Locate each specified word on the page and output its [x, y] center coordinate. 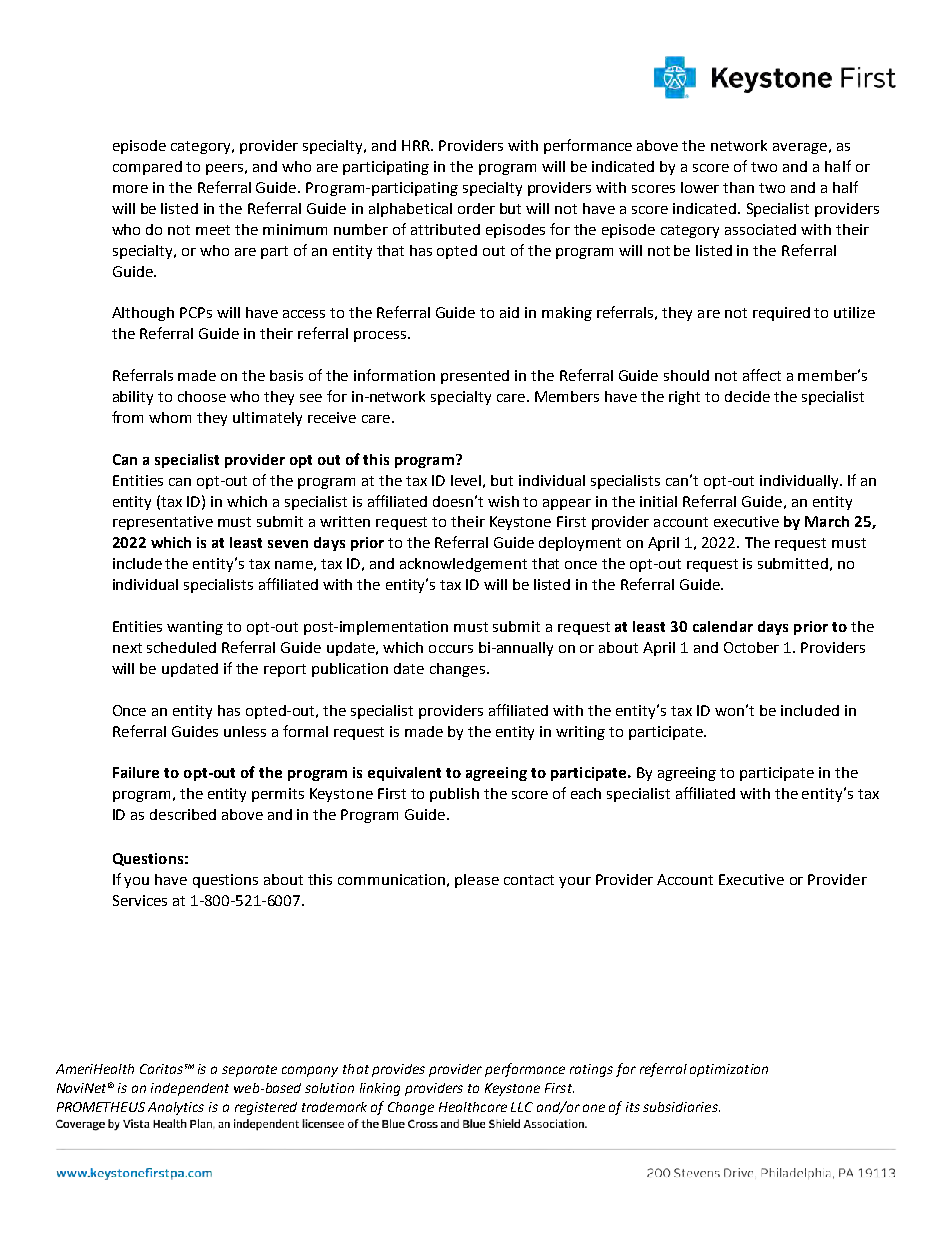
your [575, 882]
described [183, 814]
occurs [451, 649]
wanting [195, 628]
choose [202, 396]
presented [475, 377]
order [476, 208]
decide [747, 396]
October [751, 647]
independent [190, 1089]
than [738, 187]
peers [224, 169]
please [477, 881]
